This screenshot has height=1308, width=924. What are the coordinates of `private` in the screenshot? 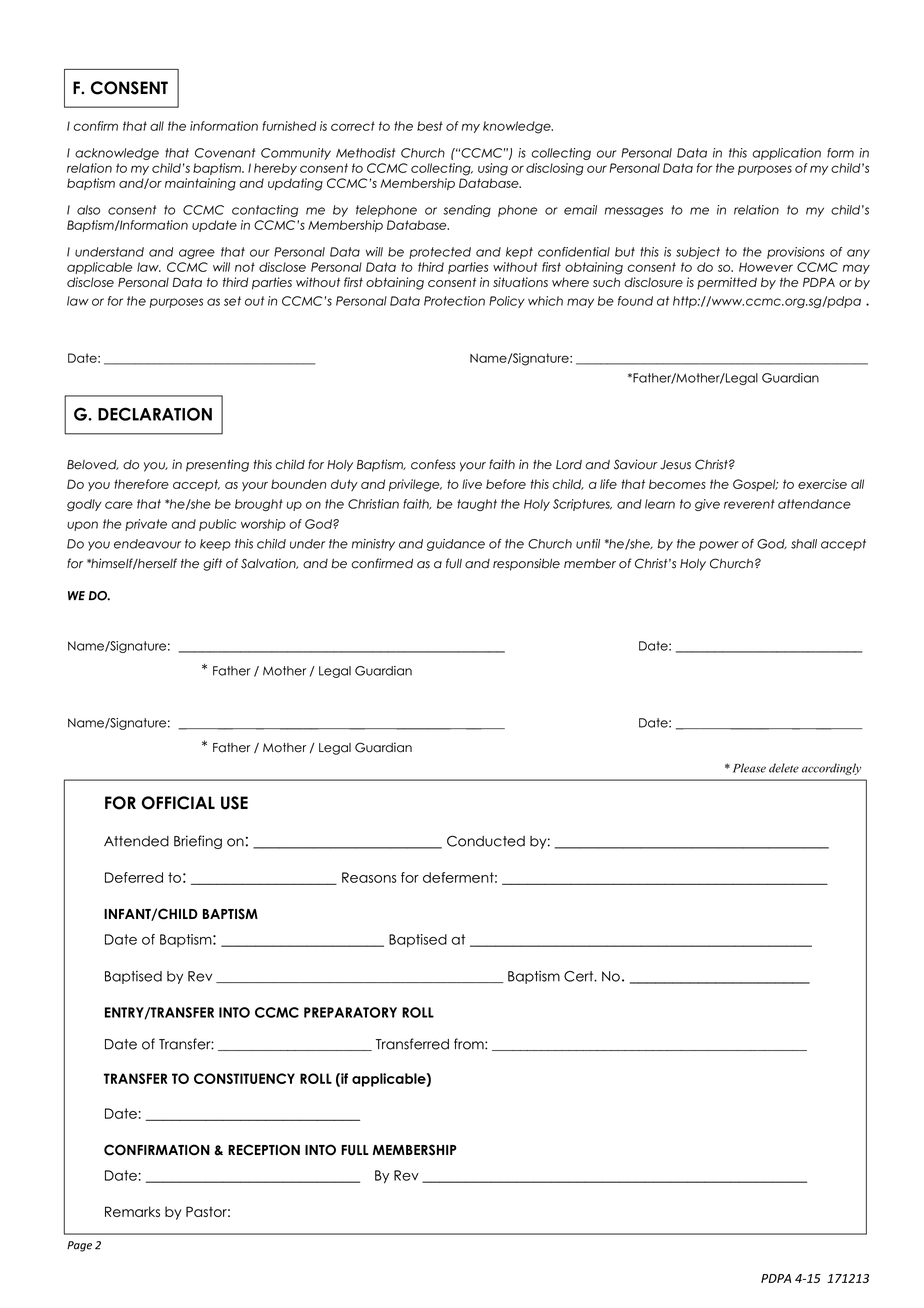 It's located at (146, 525).
